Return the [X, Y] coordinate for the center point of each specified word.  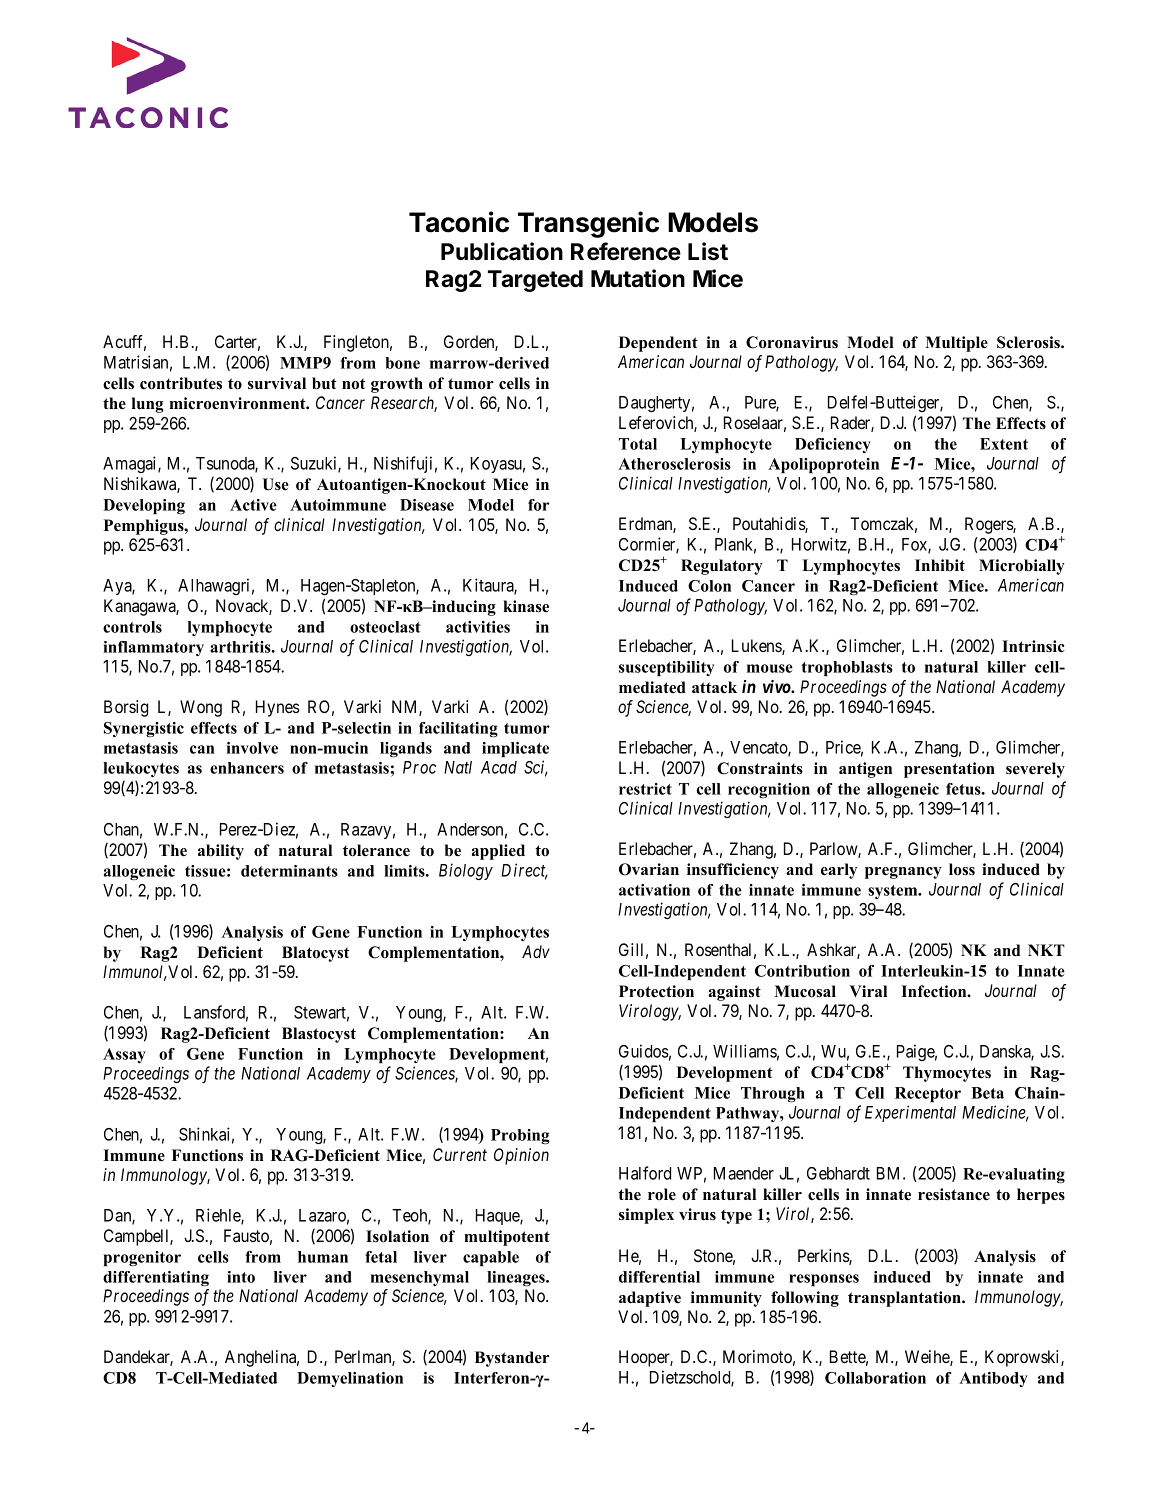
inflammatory [153, 648]
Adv [536, 951]
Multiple [956, 344]
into [241, 1277]
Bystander [512, 1359]
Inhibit [940, 565]
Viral [868, 991]
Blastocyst [319, 1035]
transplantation [905, 1299]
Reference [626, 251]
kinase [526, 606]
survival [277, 383]
